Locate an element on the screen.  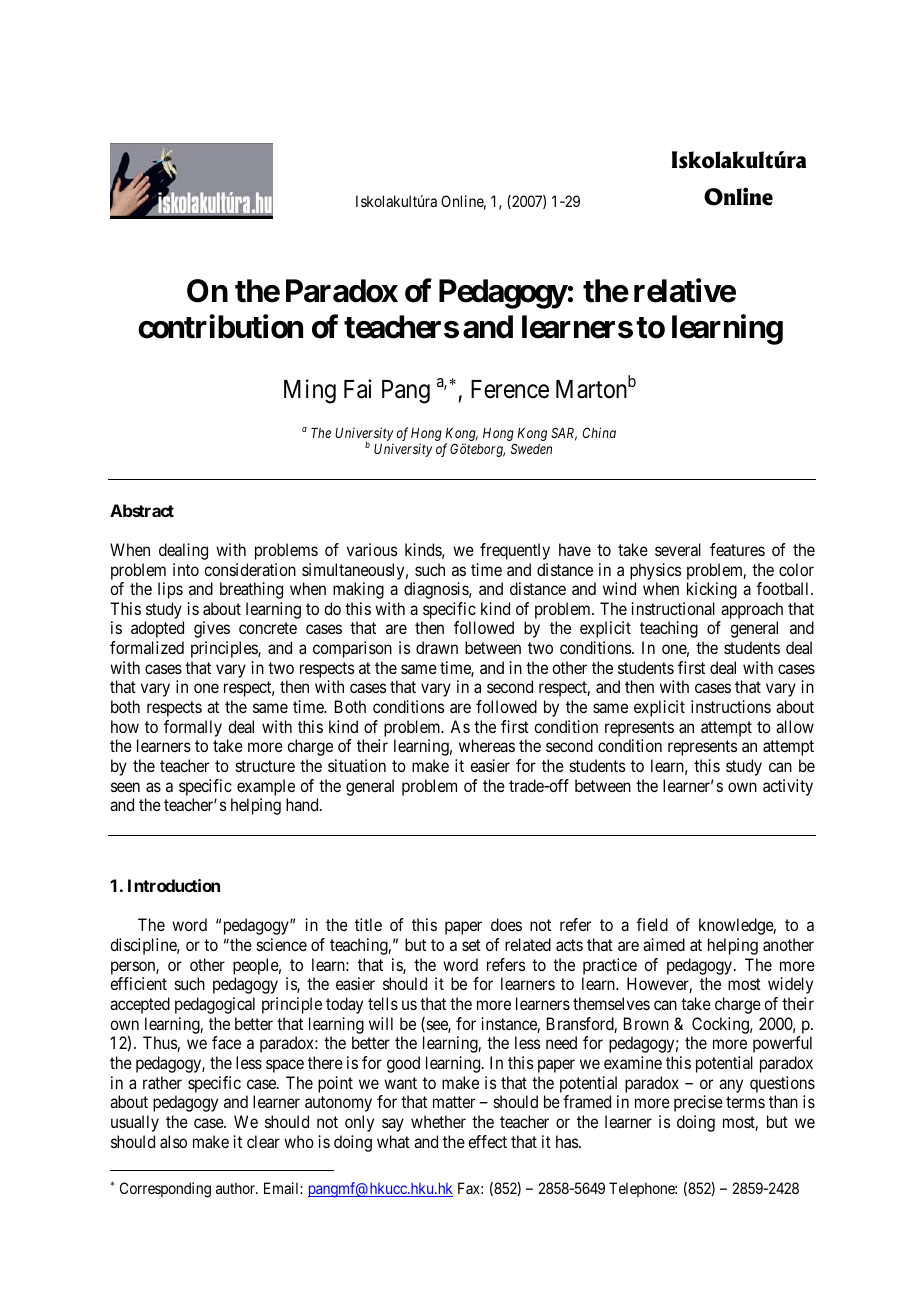
Fai is located at coordinates (357, 389).
